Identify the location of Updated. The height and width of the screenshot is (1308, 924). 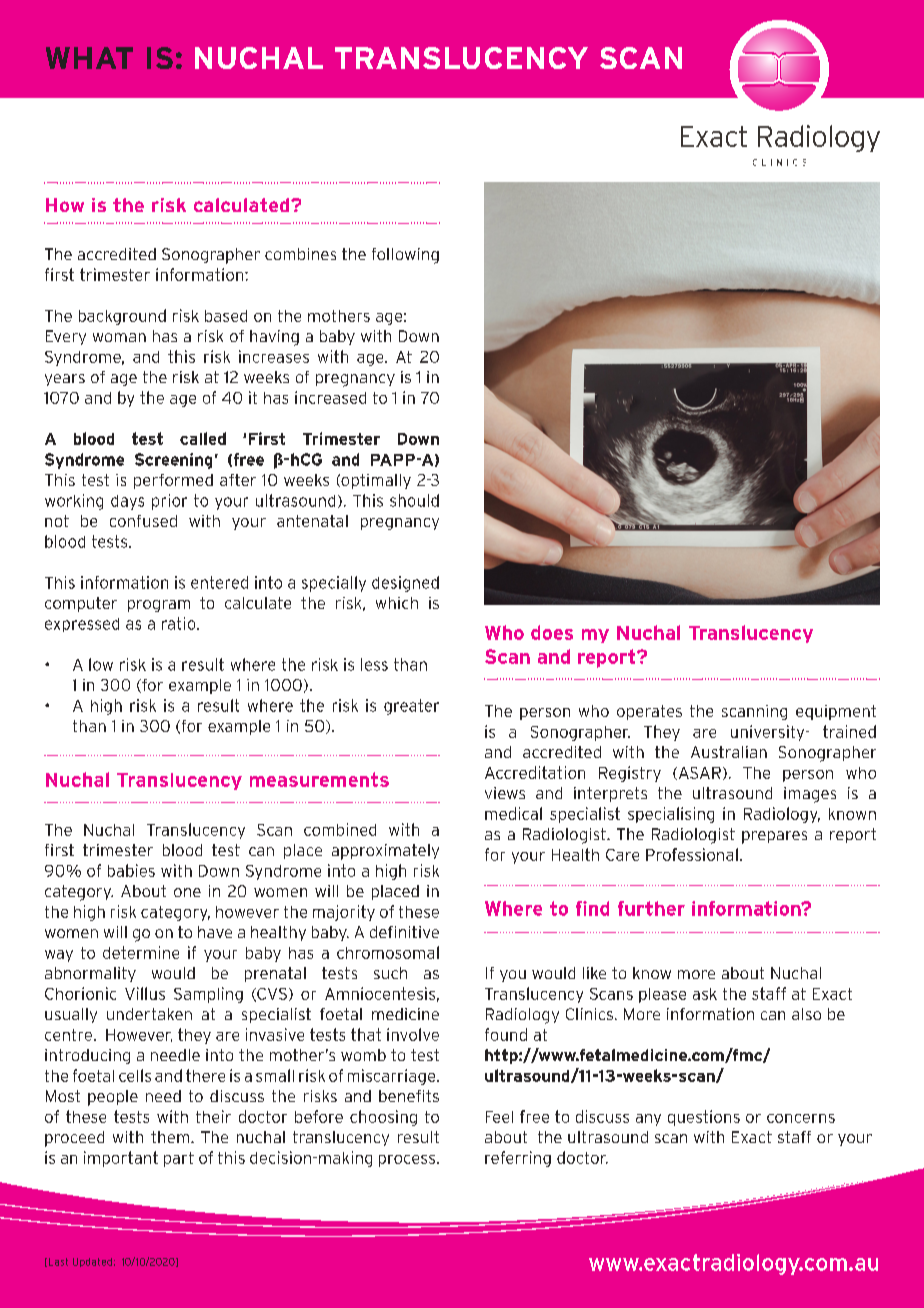
(92, 1262).
